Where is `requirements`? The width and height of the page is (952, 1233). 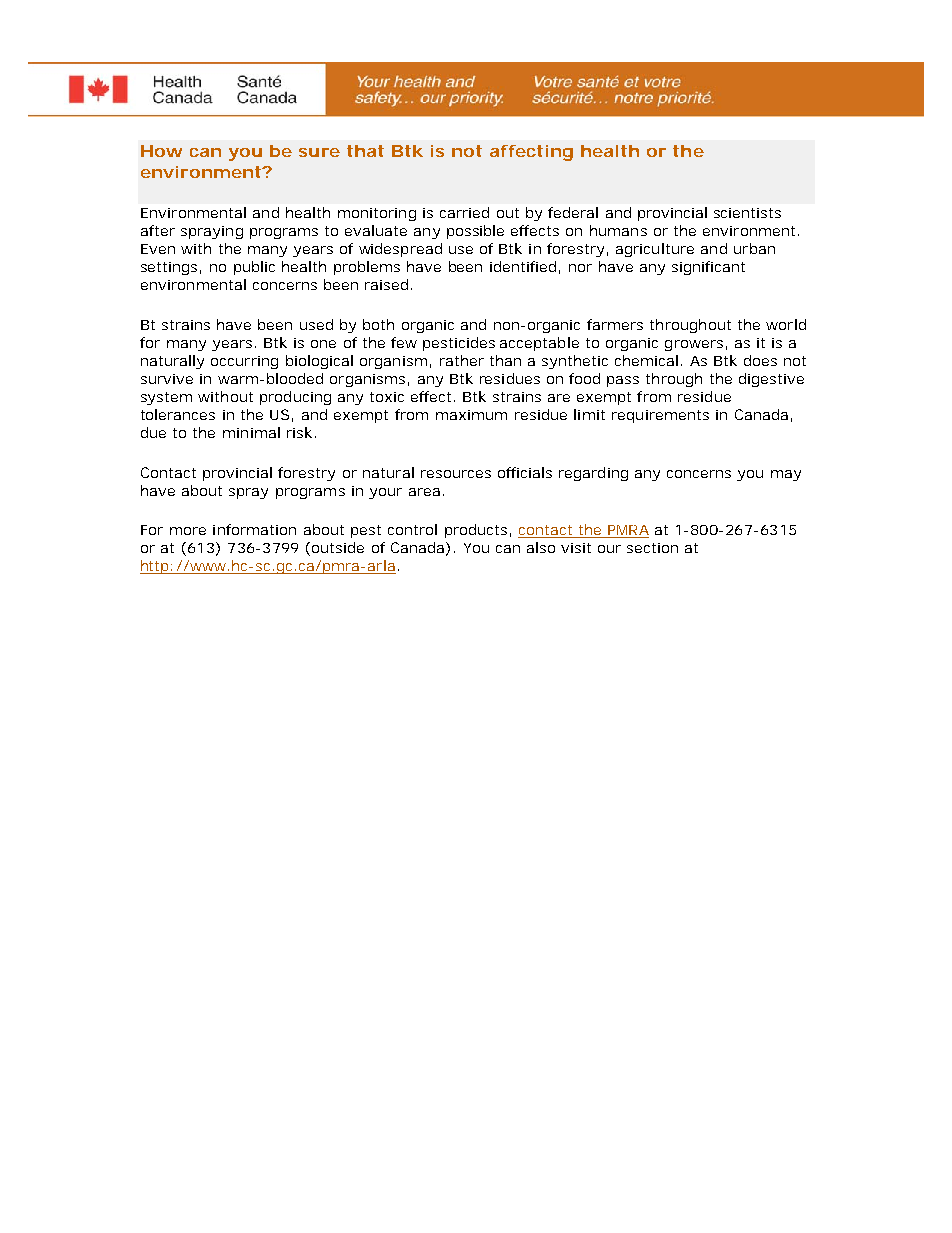
requirements is located at coordinates (660, 416).
